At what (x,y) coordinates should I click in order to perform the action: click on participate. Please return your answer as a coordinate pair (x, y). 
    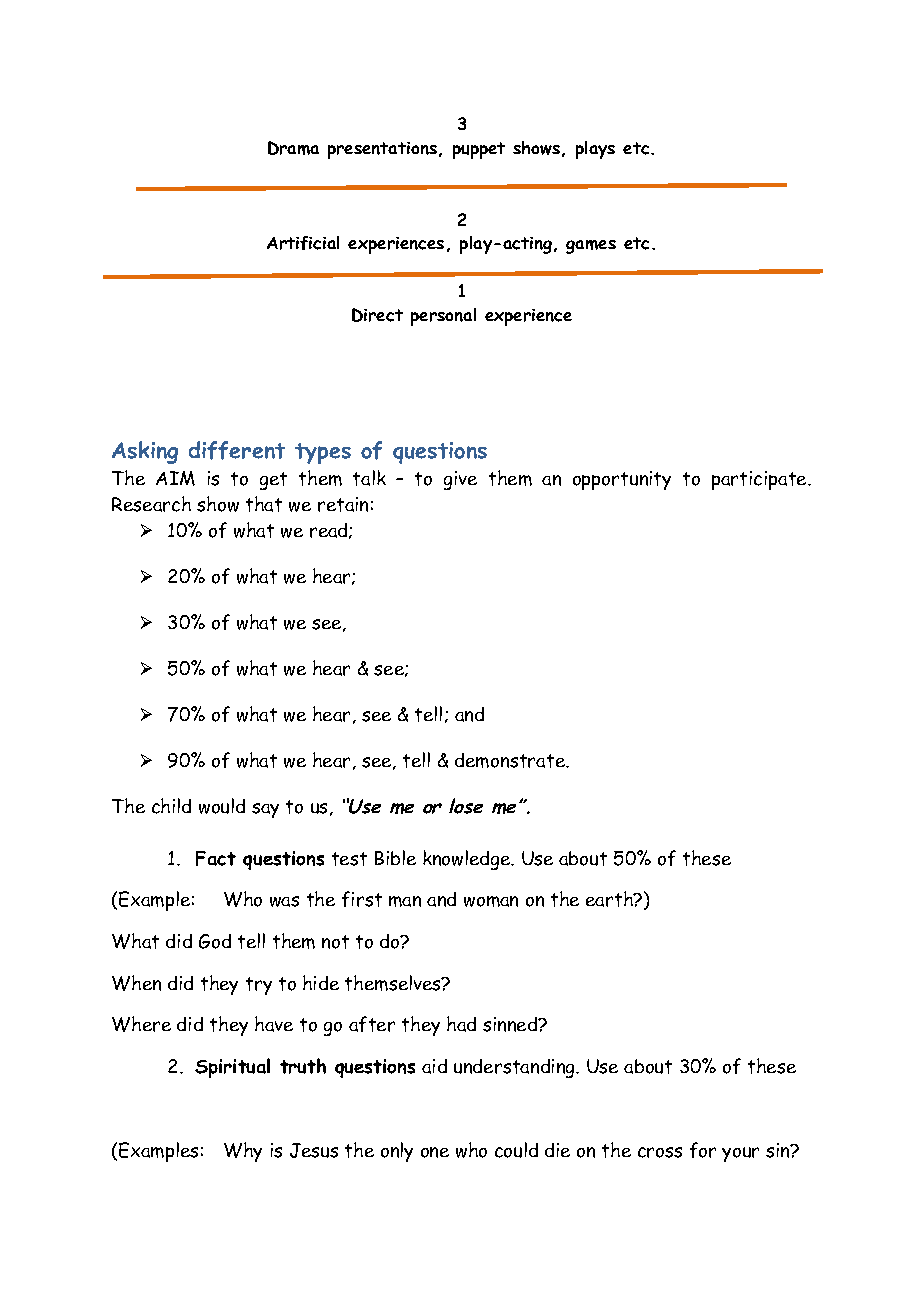
    Looking at the image, I should click on (760, 480).
